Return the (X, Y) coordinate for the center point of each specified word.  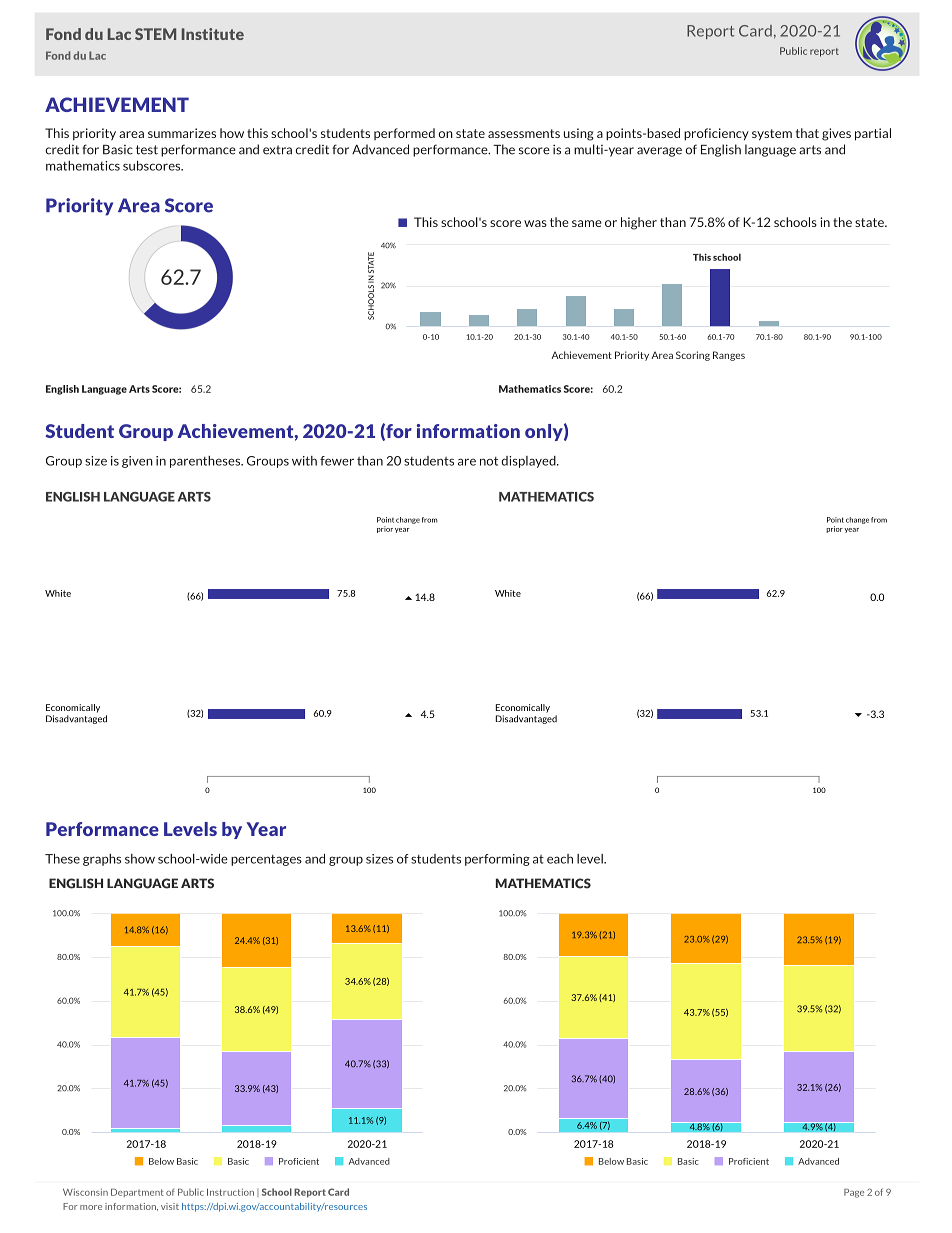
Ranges (729, 356)
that (807, 133)
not (489, 461)
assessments (524, 133)
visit (170, 1206)
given (137, 462)
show (140, 859)
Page (854, 1193)
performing (497, 860)
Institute (213, 34)
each (560, 859)
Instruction (230, 1192)
